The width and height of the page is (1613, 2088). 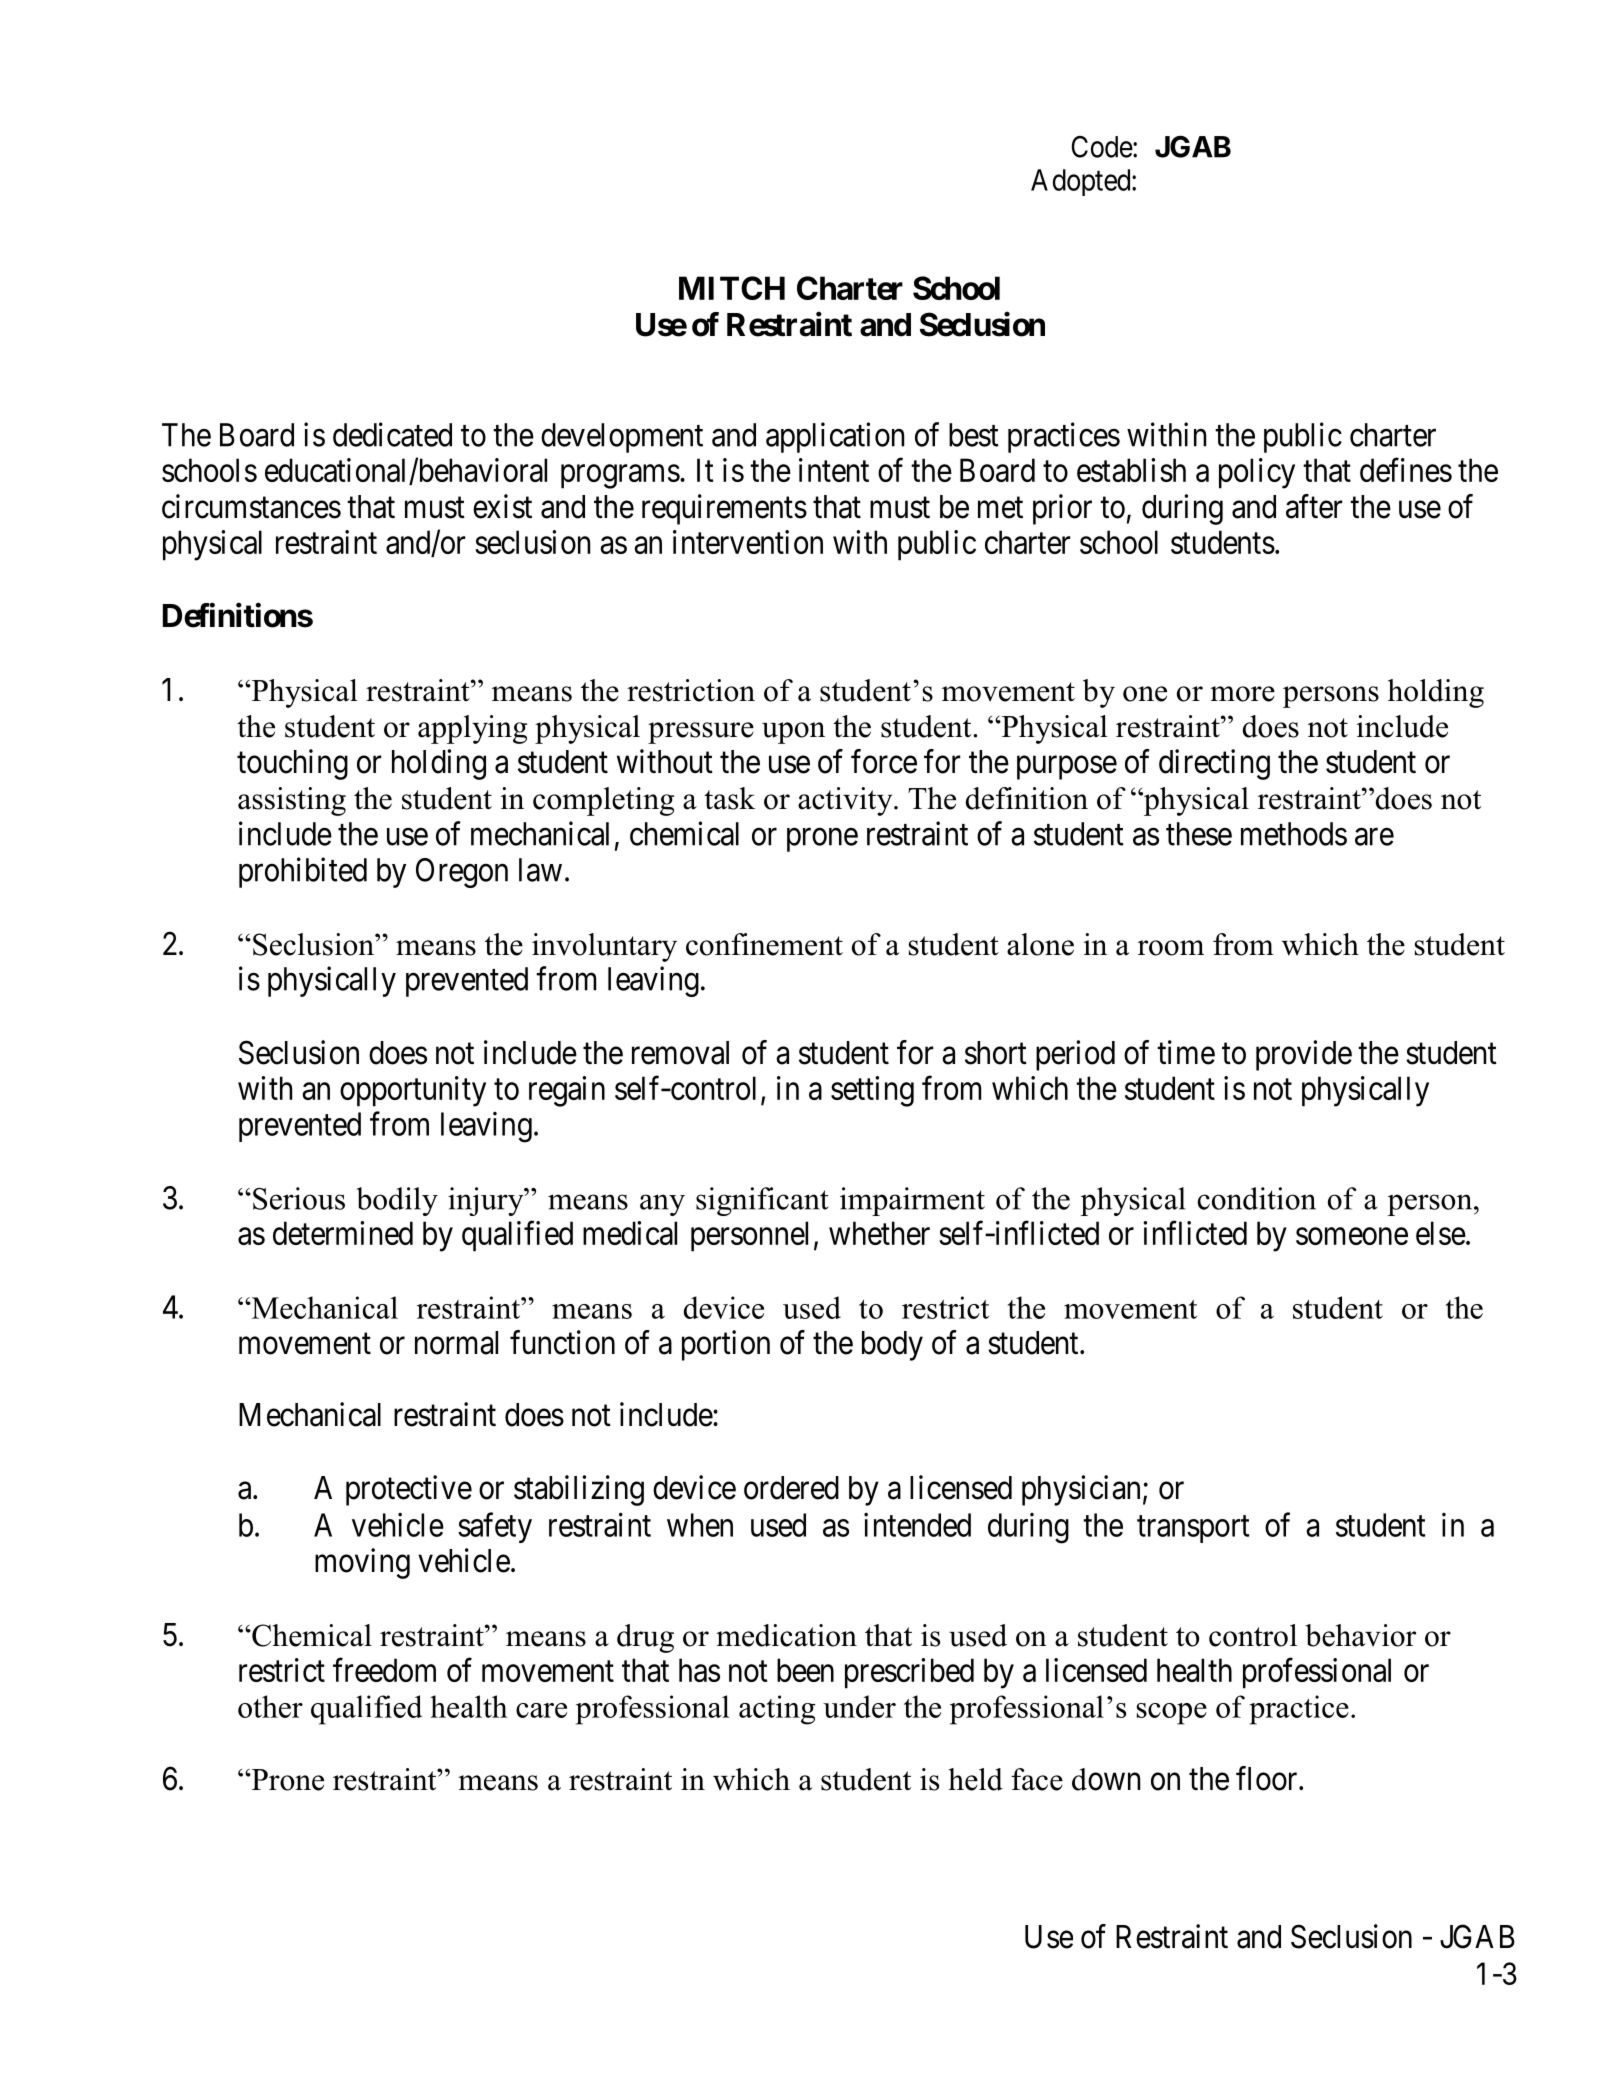 What do you see at coordinates (392, 434) in the page?
I see `dedicated` at bounding box center [392, 434].
